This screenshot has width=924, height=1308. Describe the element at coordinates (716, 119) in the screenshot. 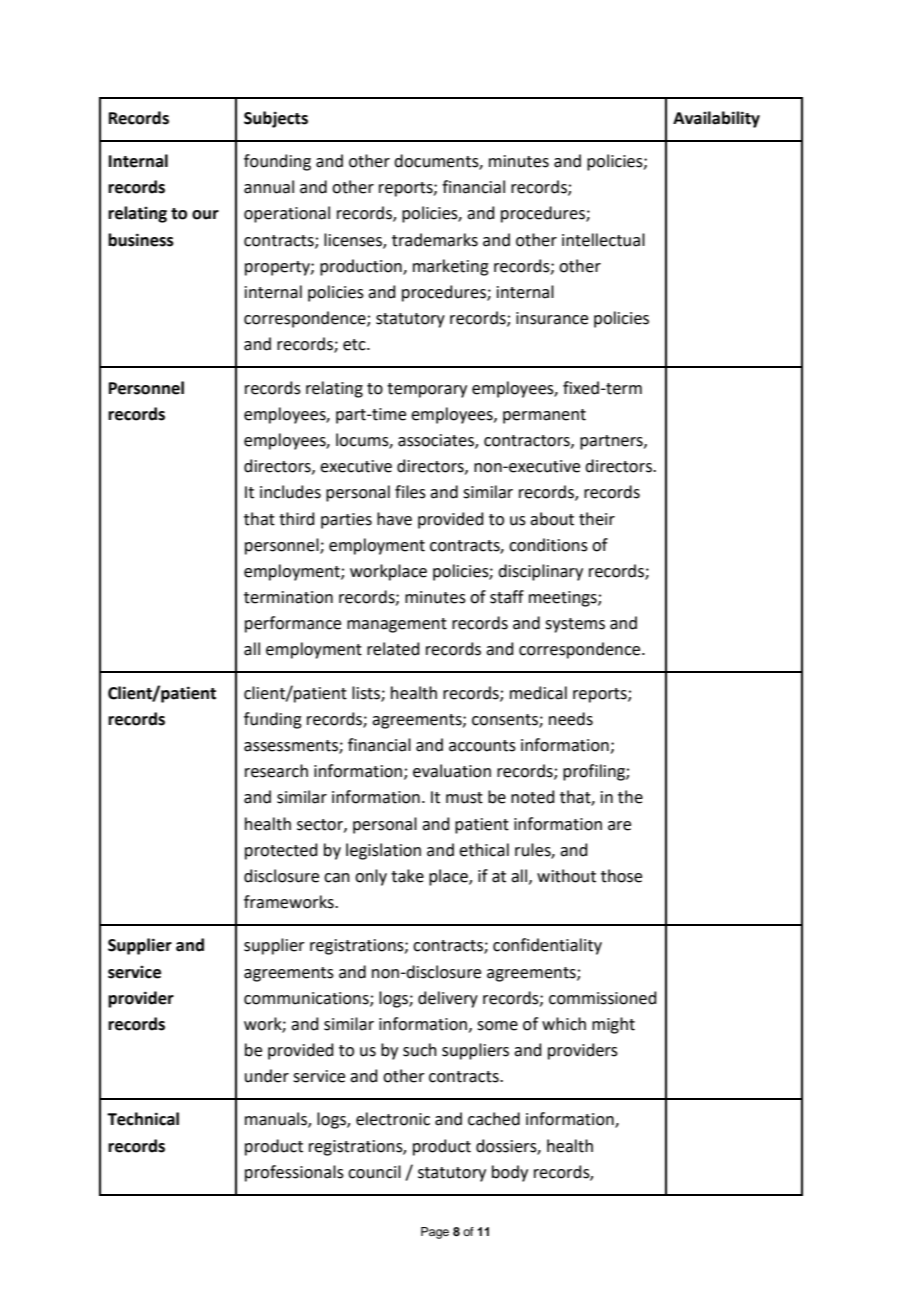

I see `Availability` at that location.
